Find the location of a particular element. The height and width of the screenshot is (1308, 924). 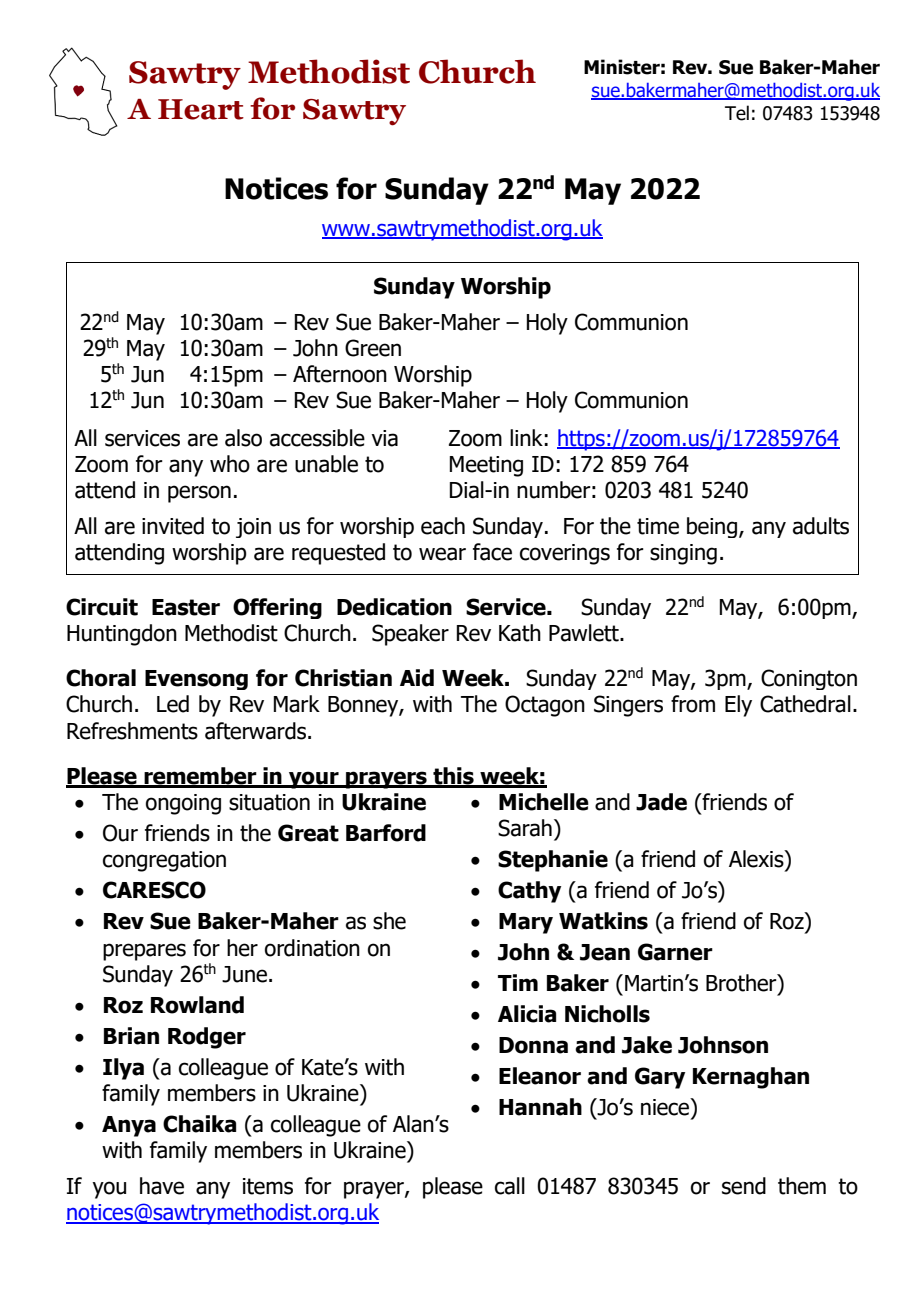

call is located at coordinates (510, 1186).
